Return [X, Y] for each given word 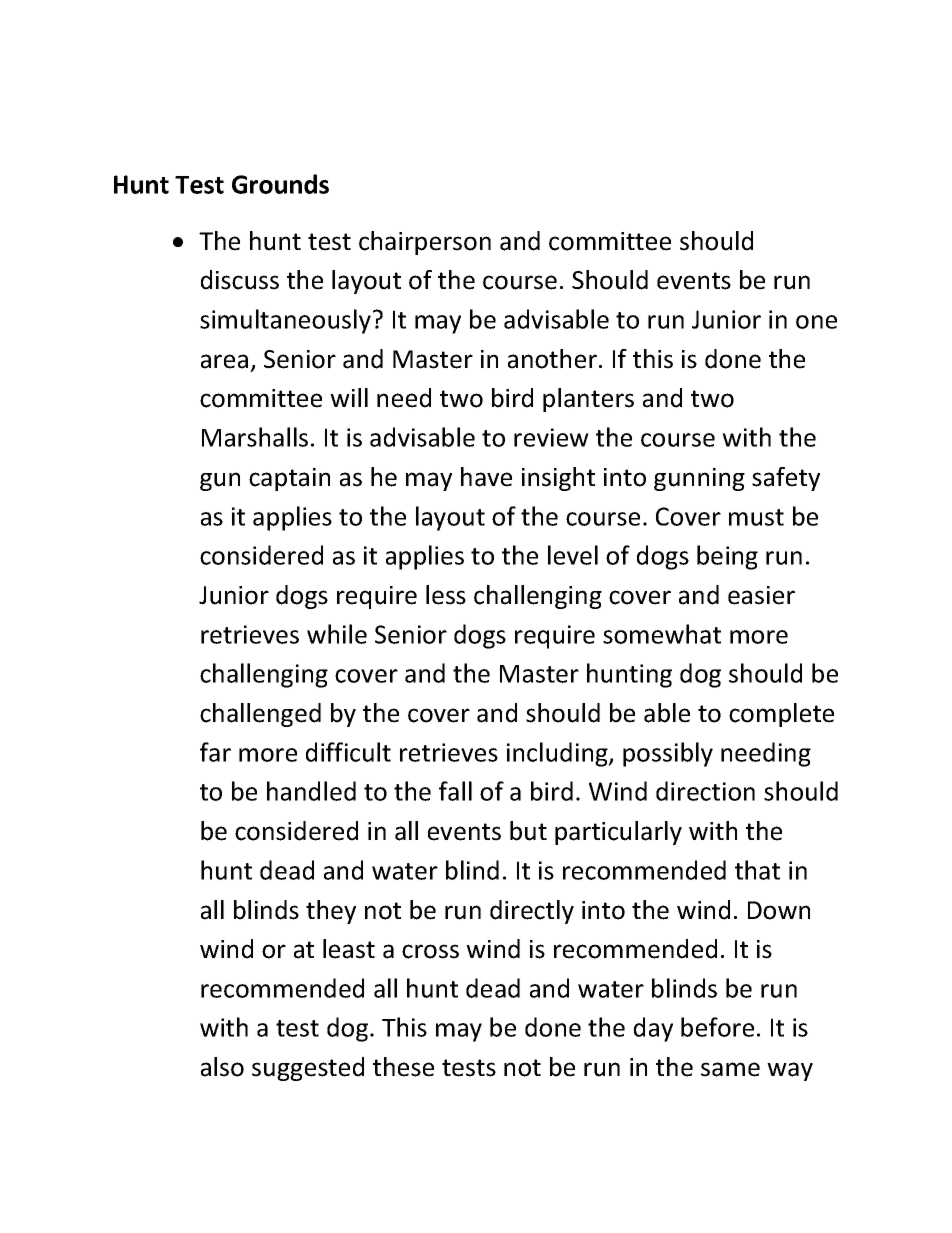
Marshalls [255, 437]
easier [761, 595]
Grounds [280, 184]
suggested [308, 1069]
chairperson [425, 243]
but [528, 831]
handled [311, 791]
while [337, 634]
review [551, 437]
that [757, 870]
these [403, 1067]
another [552, 359]
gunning [699, 479]
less [446, 595]
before [717, 1027]
